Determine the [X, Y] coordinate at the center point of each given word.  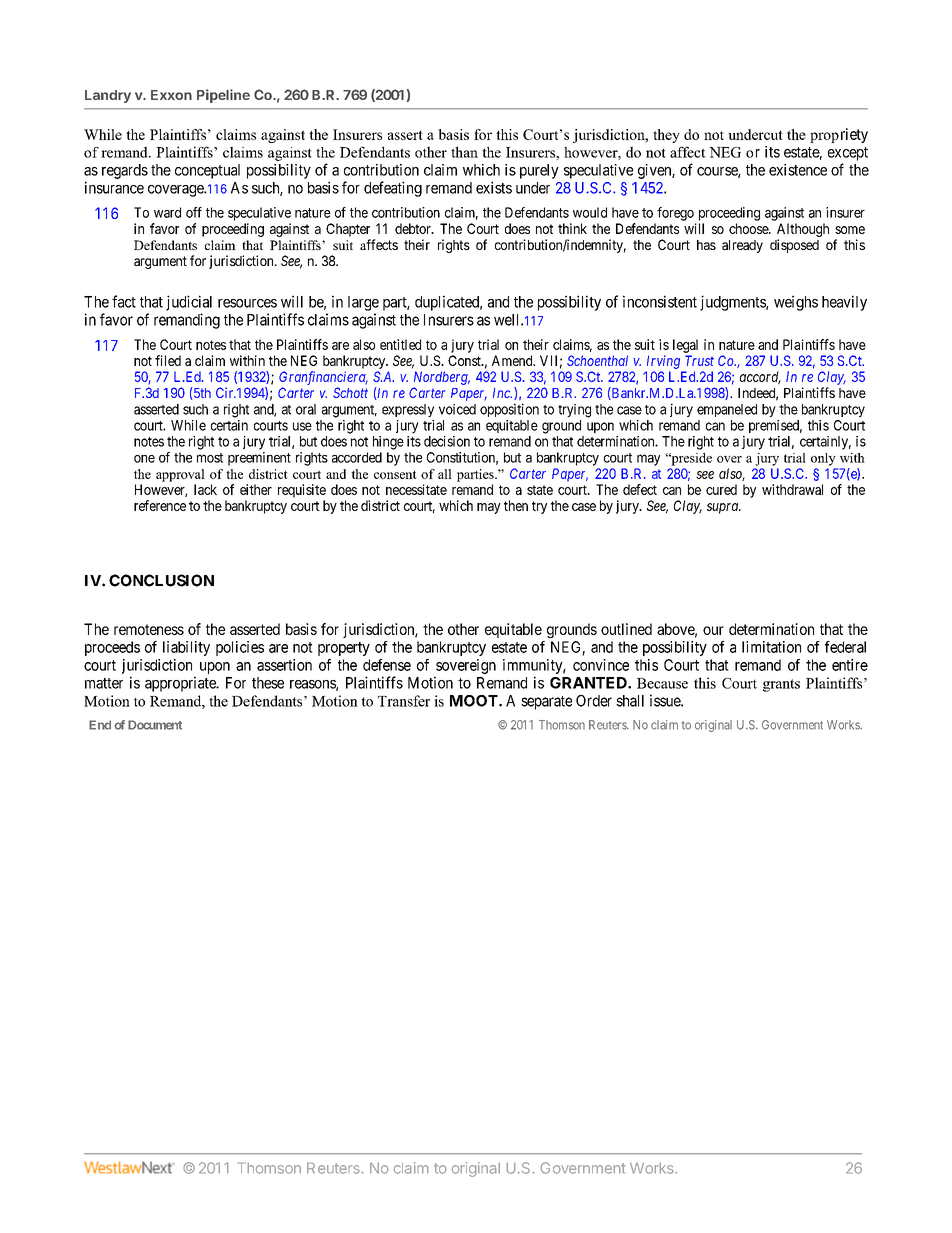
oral [306, 409]
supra [723, 508]
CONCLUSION [161, 580]
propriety [839, 135]
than [464, 152]
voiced [457, 409]
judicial [189, 303]
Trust [699, 360]
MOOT [475, 701]
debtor [414, 228]
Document [155, 725]
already [742, 246]
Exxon [171, 95]
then [516, 505]
